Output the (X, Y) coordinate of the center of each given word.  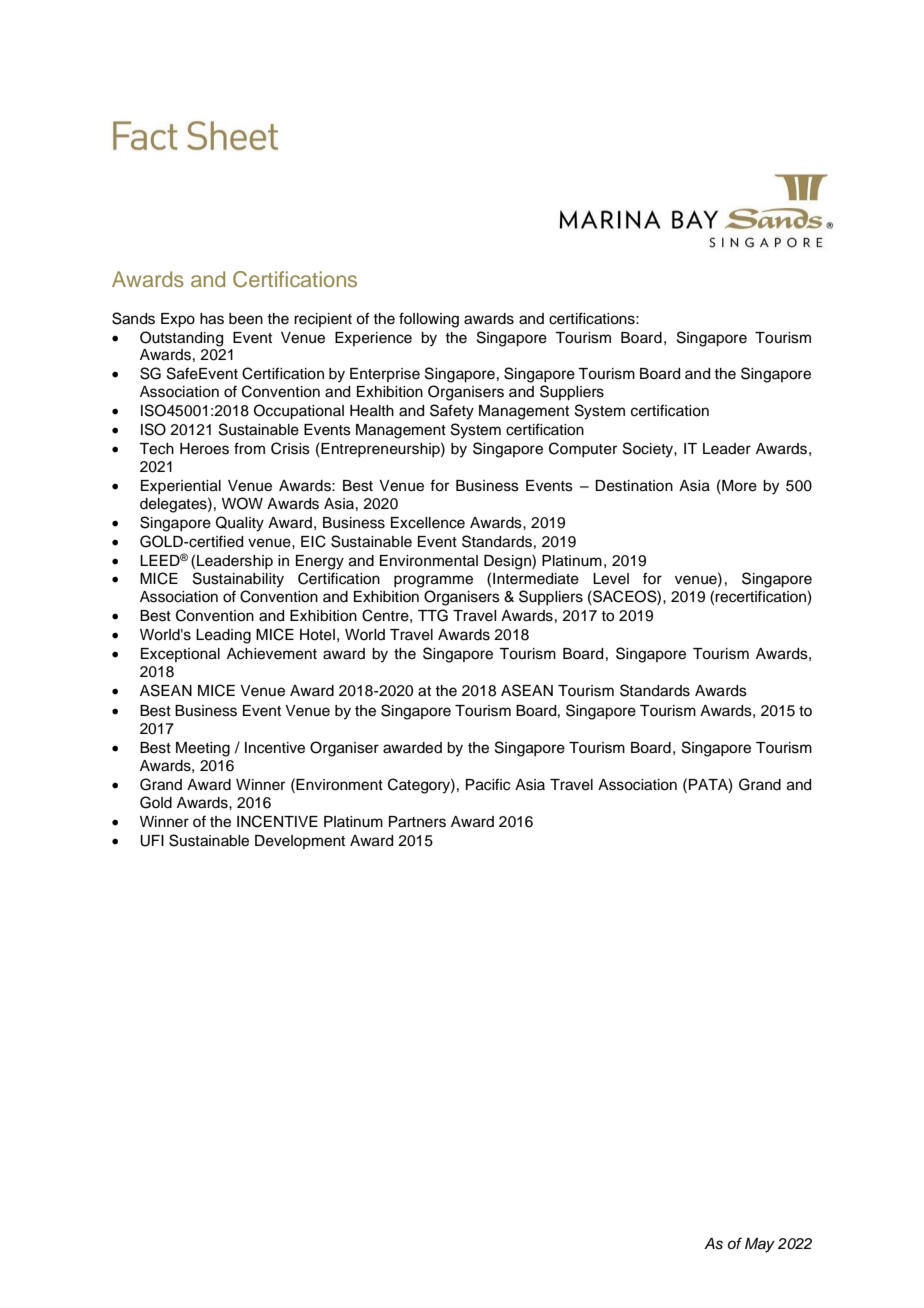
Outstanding (181, 339)
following (429, 320)
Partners (417, 822)
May (760, 1245)
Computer (583, 449)
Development (300, 842)
